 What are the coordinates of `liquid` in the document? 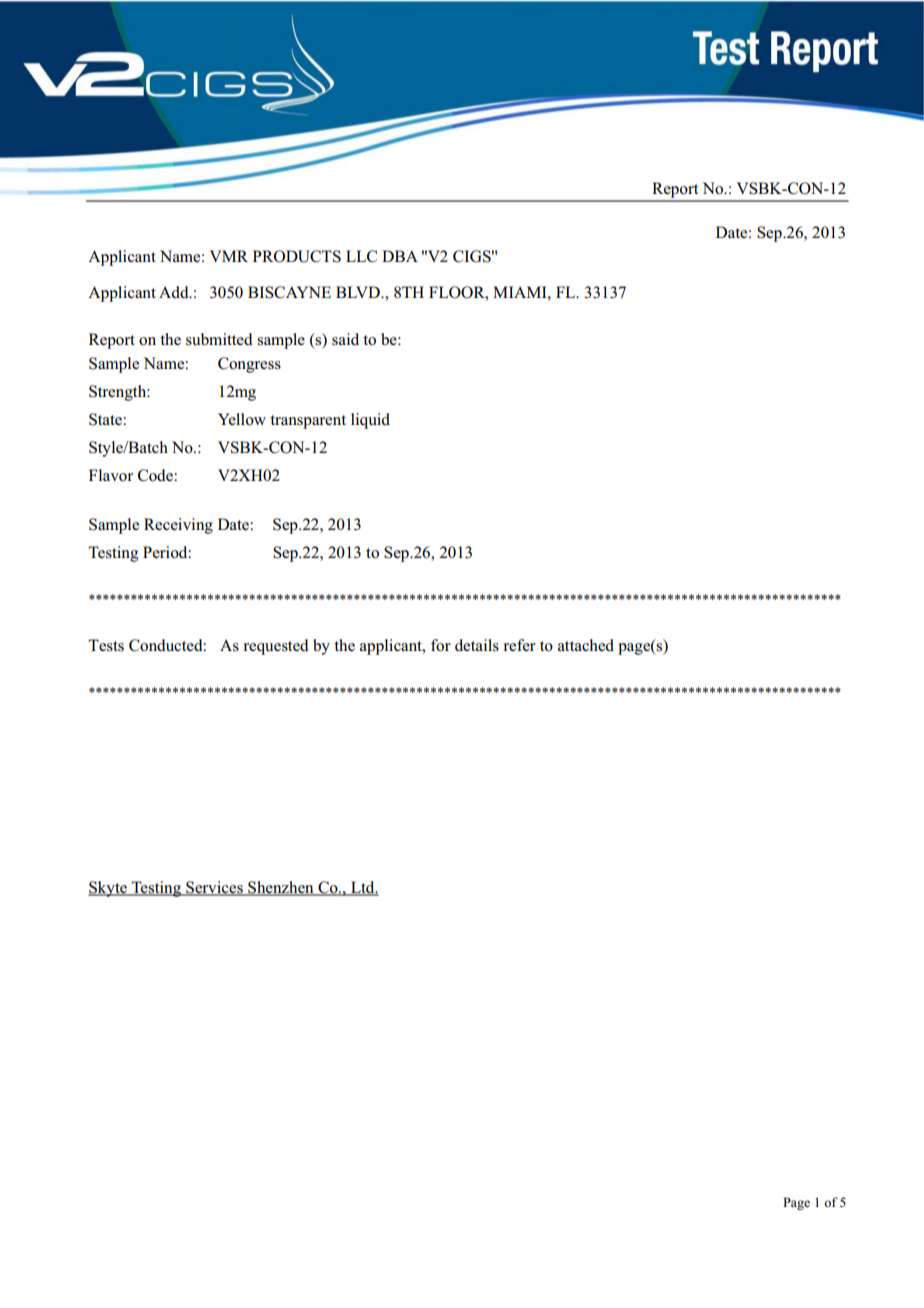 It's located at (370, 421).
